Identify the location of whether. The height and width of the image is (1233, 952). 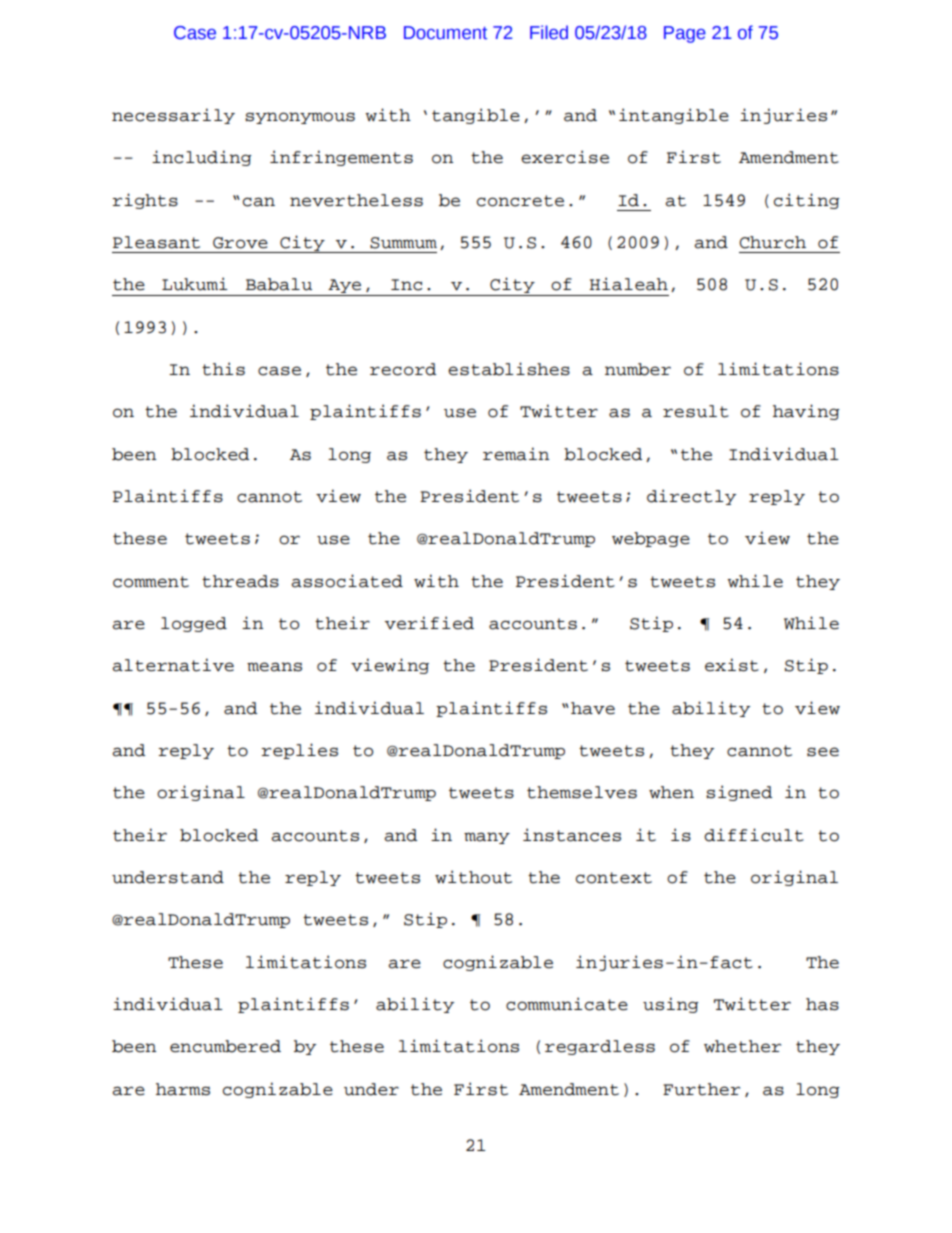
(742, 1046).
